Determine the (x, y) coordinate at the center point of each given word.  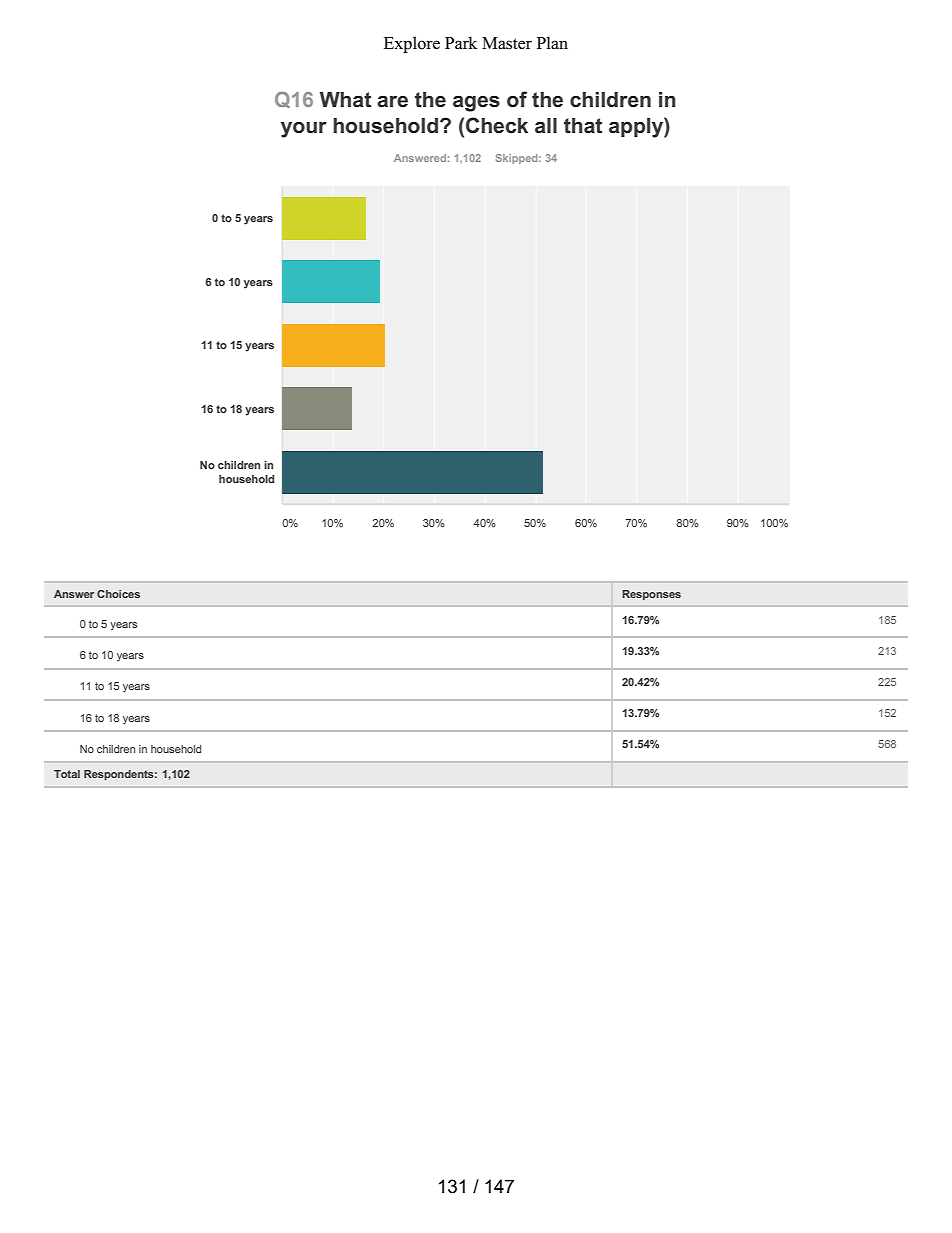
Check (497, 125)
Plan (552, 42)
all (546, 126)
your (304, 130)
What (345, 100)
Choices (118, 594)
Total (67, 774)
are (392, 101)
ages (476, 103)
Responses (651, 595)
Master (507, 43)
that (583, 126)
